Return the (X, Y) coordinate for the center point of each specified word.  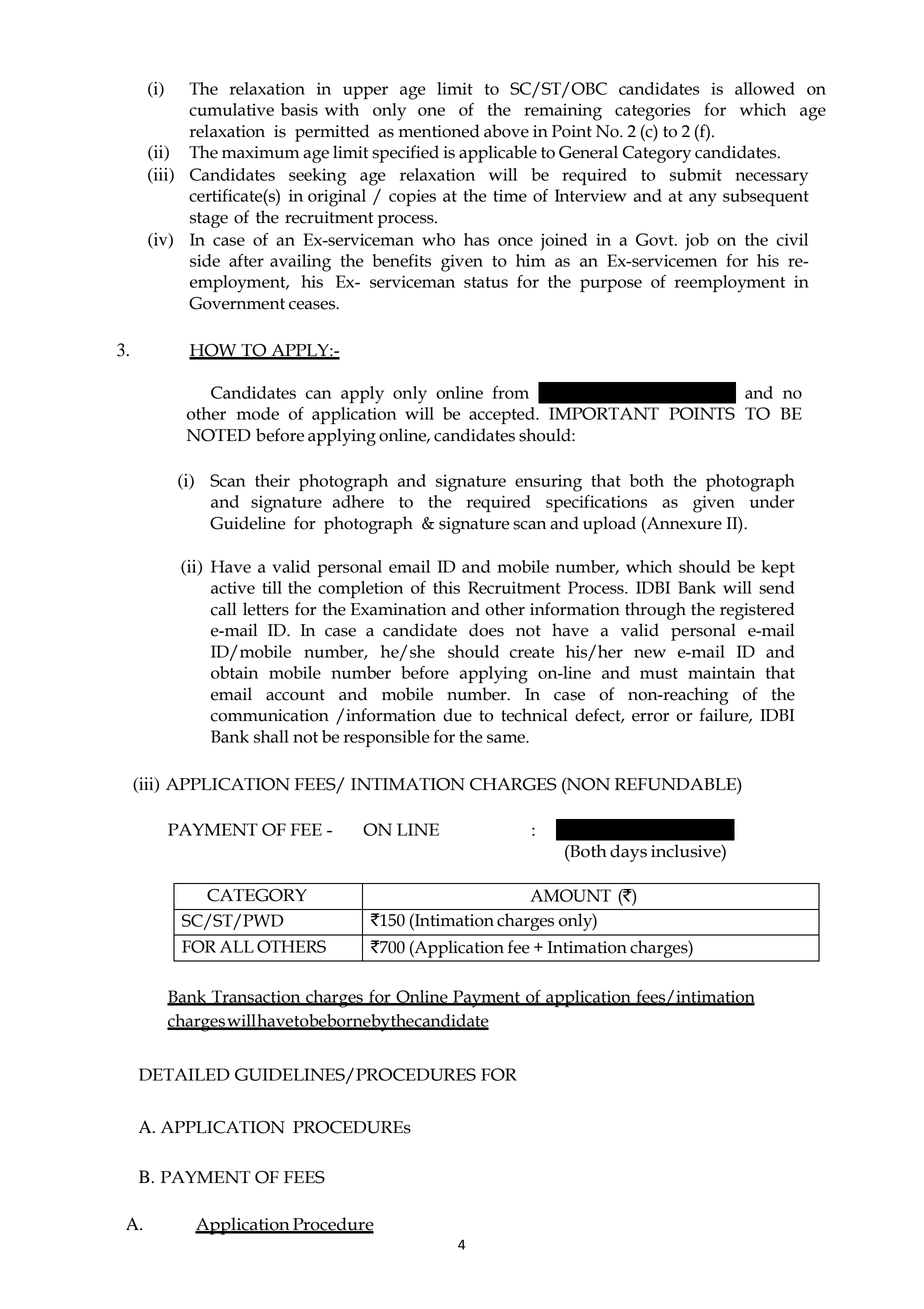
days (628, 853)
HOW (214, 351)
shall (271, 736)
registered (757, 611)
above (506, 131)
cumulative (231, 109)
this (446, 587)
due (457, 715)
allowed (765, 88)
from (510, 392)
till (272, 587)
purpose (611, 285)
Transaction (256, 997)
